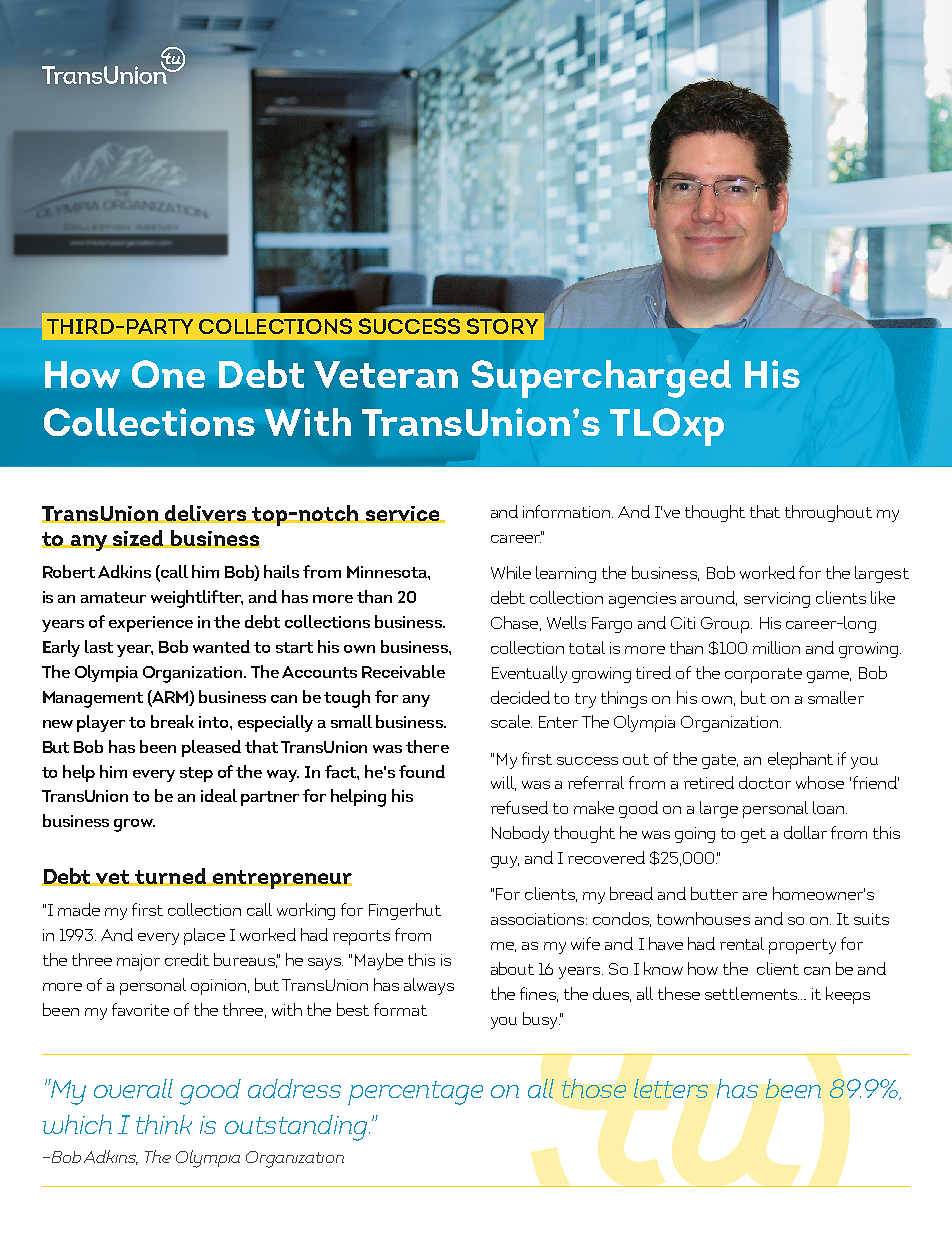 This screenshot has height=1233, width=952. I want to click on servicing, so click(777, 600).
